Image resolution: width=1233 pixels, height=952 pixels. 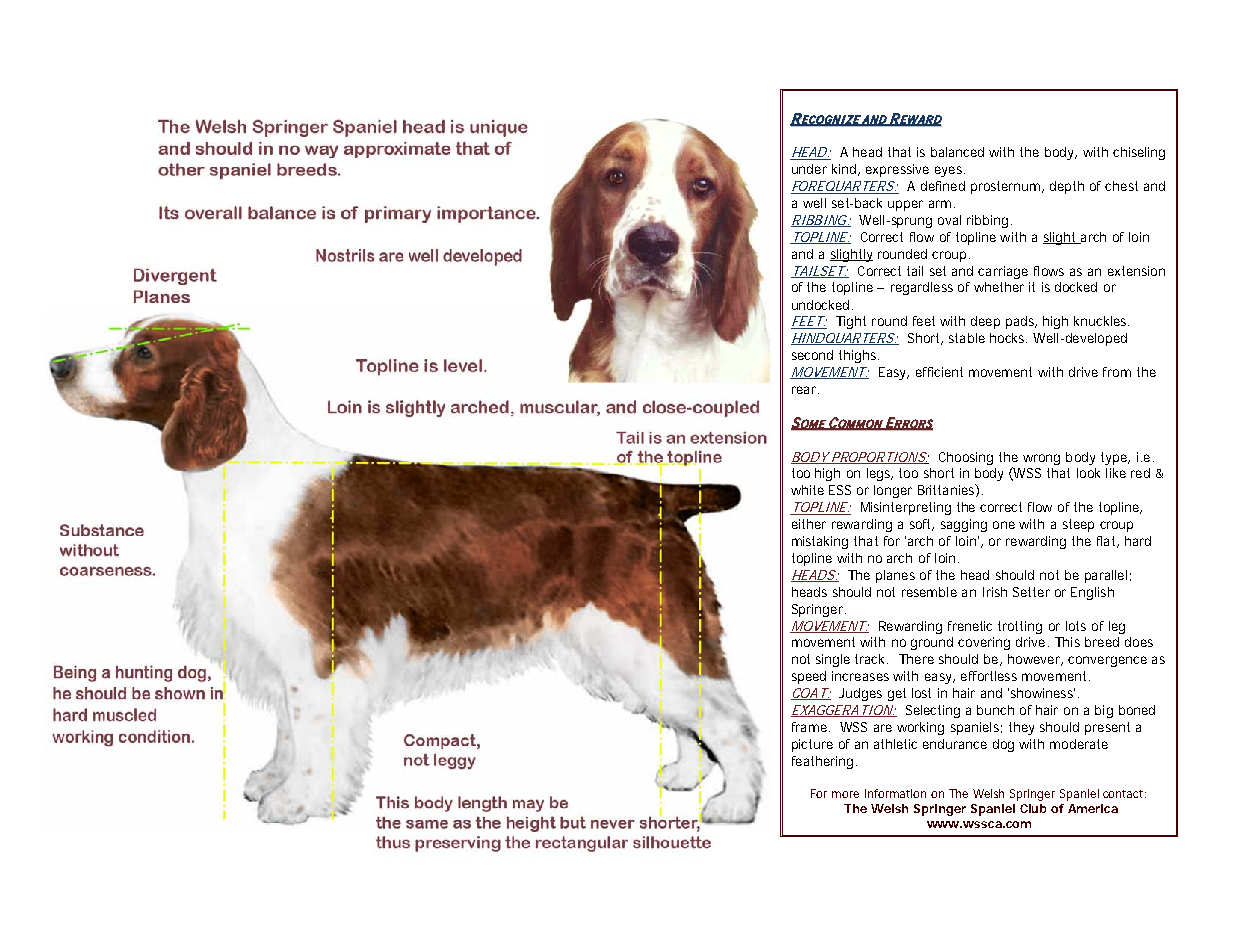 I want to click on chest, so click(x=1121, y=186).
